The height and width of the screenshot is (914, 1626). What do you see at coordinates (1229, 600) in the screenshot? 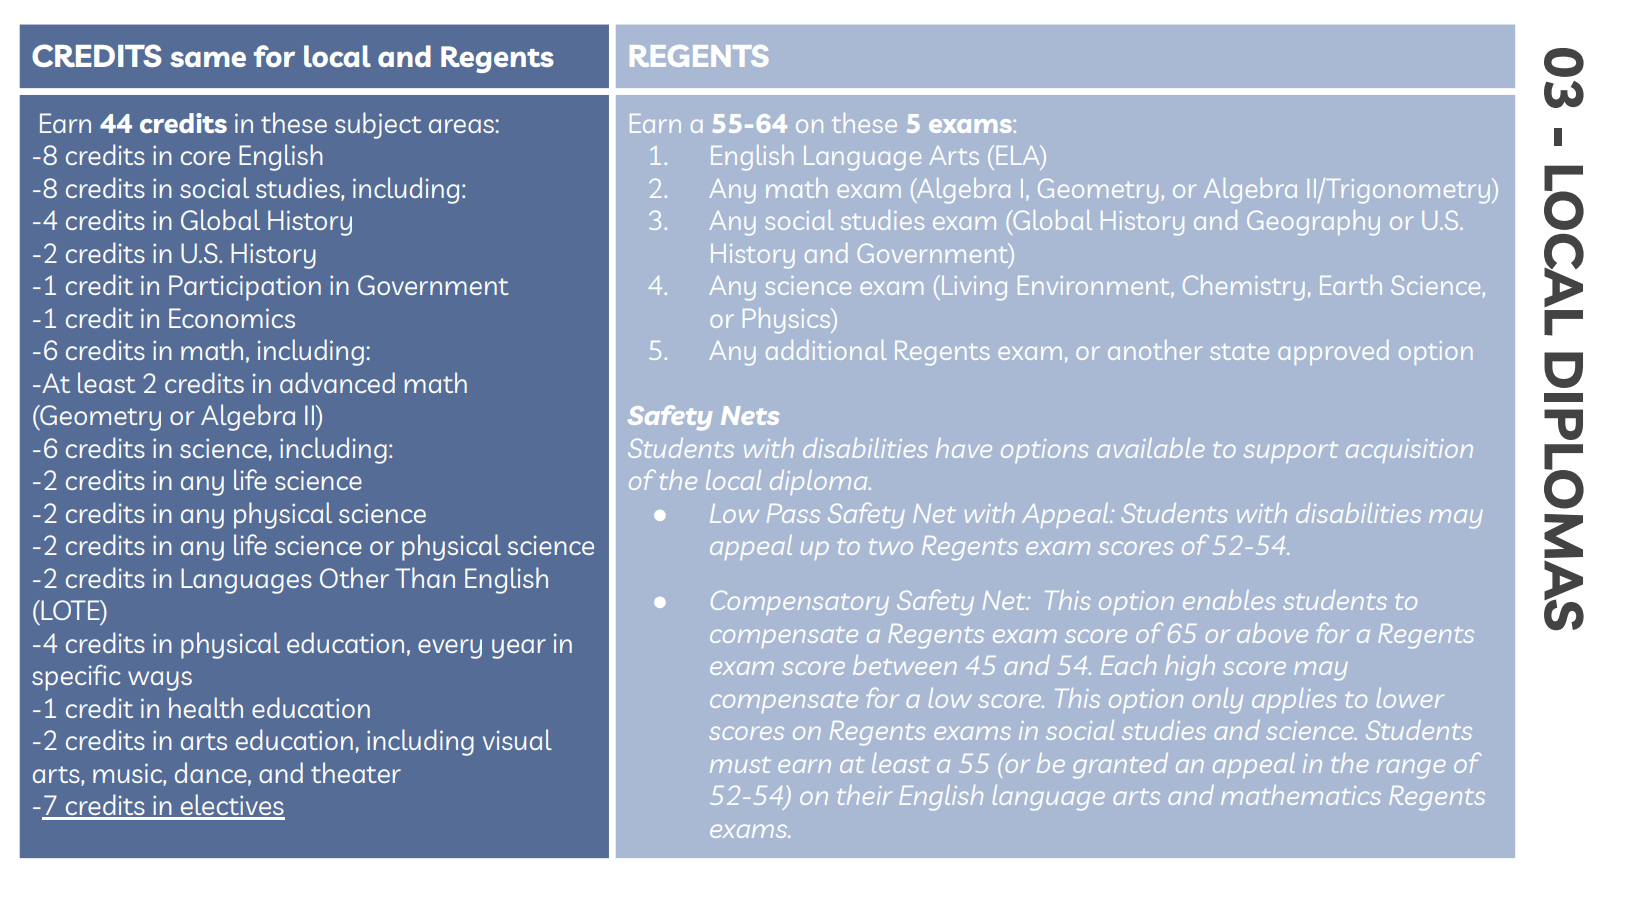
I see `enables` at bounding box center [1229, 600].
